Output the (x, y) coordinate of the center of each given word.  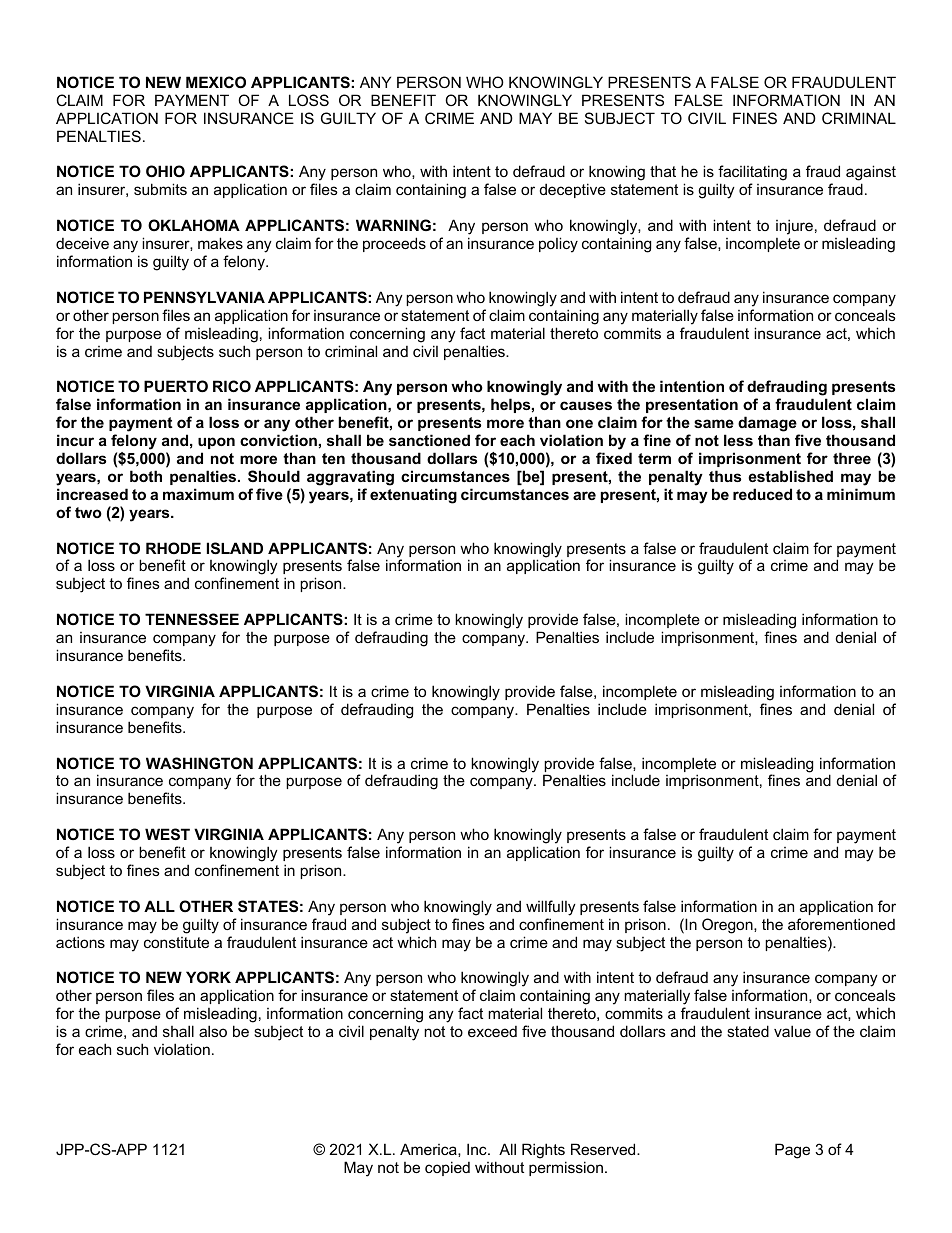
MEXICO (216, 82)
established (790, 476)
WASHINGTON (199, 763)
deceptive (573, 190)
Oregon (728, 926)
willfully (551, 908)
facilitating (752, 174)
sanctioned (429, 440)
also (213, 1031)
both (146, 476)
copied (447, 1168)
